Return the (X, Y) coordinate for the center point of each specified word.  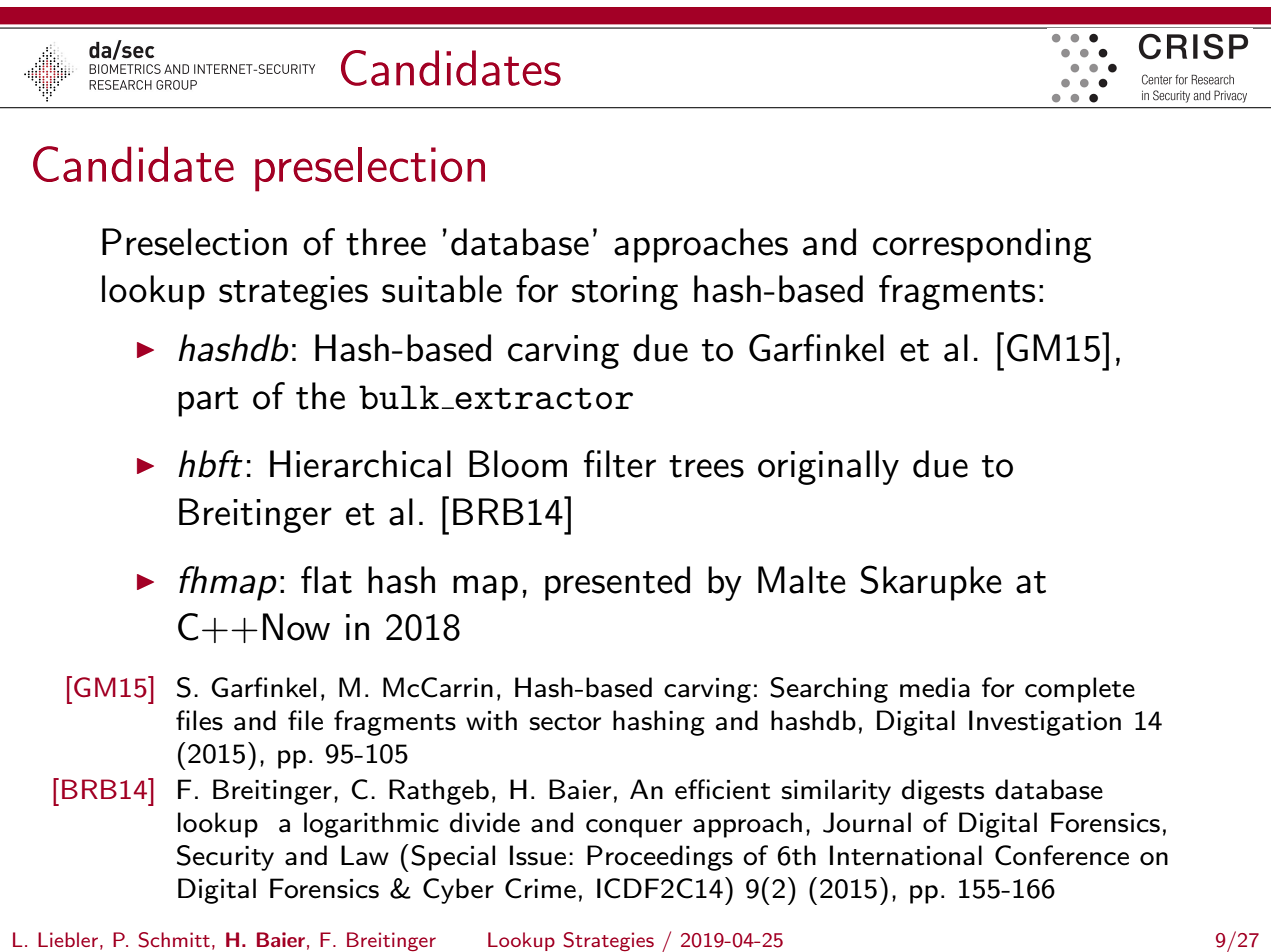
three (386, 242)
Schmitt (174, 940)
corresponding (982, 245)
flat (326, 580)
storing (625, 293)
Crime (540, 888)
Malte (802, 580)
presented (617, 583)
